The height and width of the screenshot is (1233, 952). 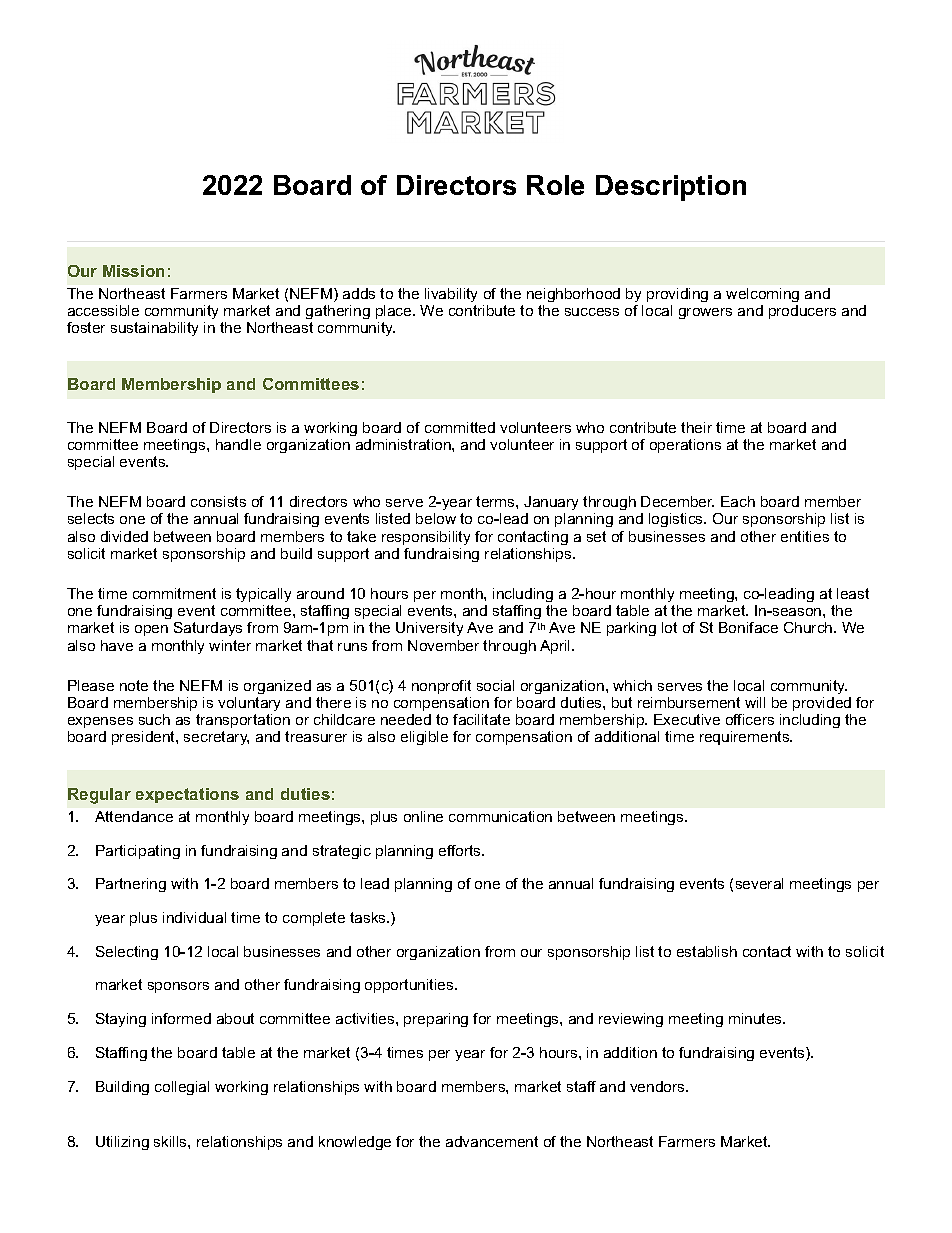 I want to click on terms, so click(x=496, y=501).
